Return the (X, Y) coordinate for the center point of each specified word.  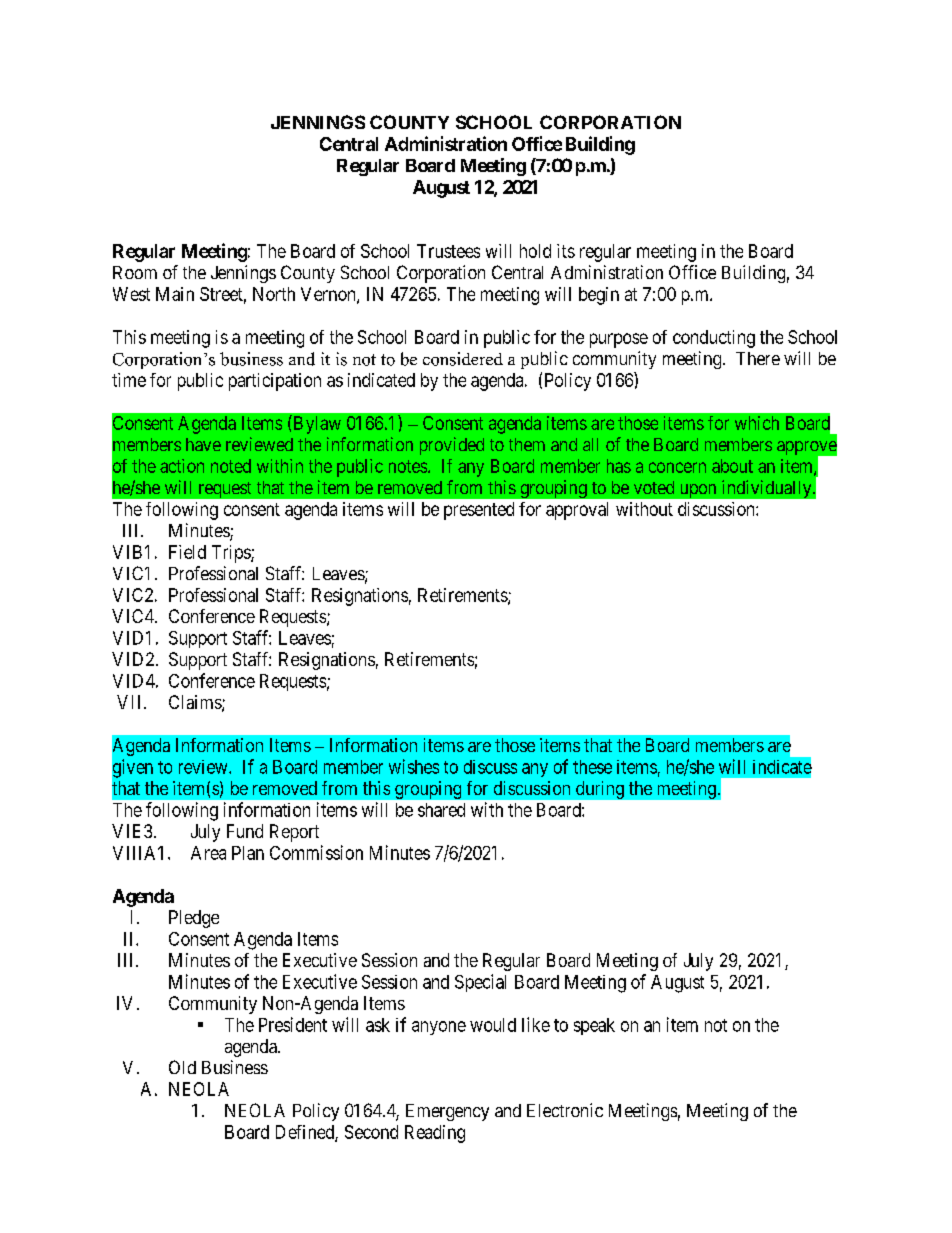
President (293, 1024)
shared (441, 810)
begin (599, 296)
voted (654, 487)
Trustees (448, 251)
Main (175, 294)
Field (187, 552)
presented (479, 511)
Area (208, 853)
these (592, 767)
